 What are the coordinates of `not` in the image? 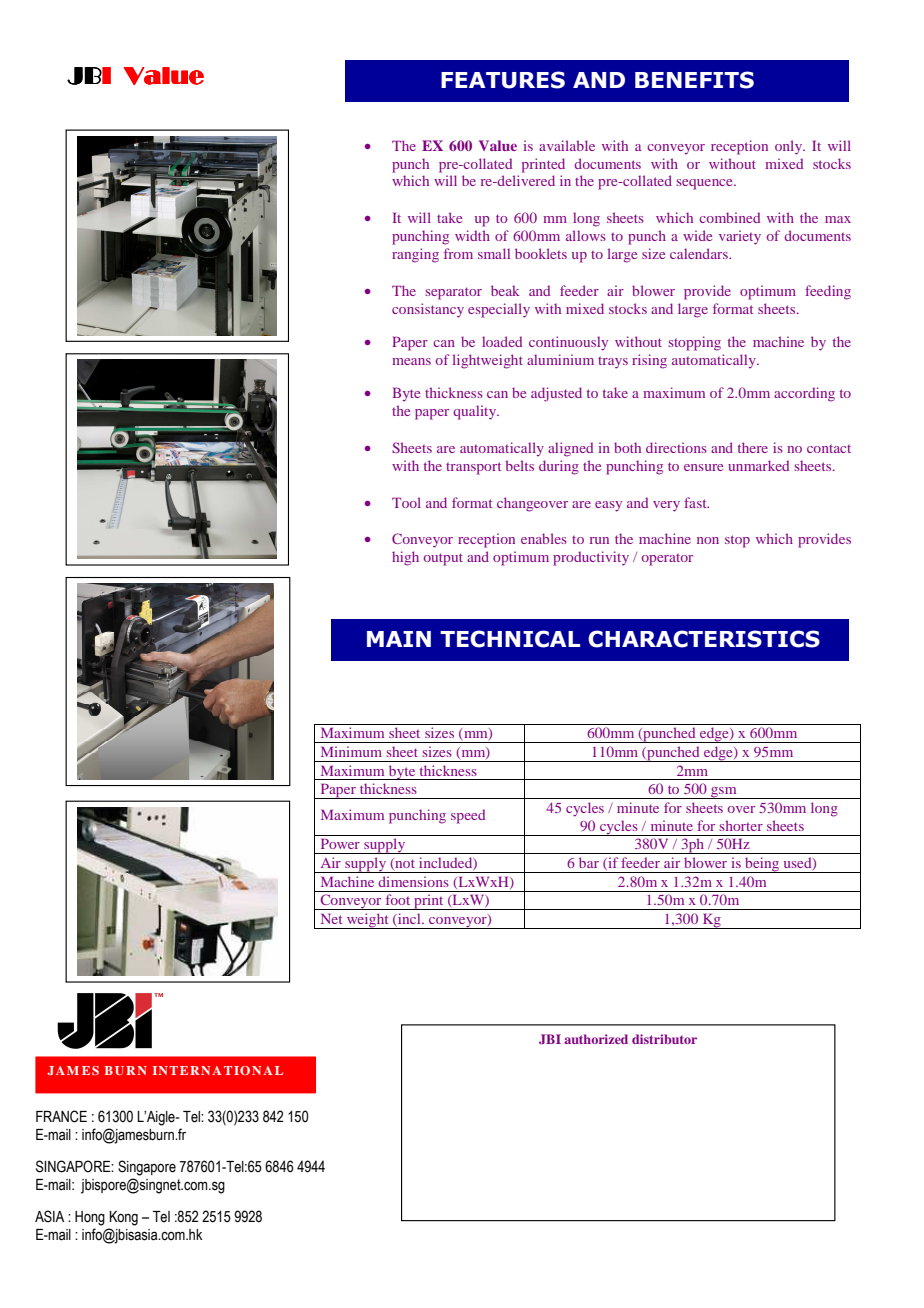 It's located at (404, 864).
